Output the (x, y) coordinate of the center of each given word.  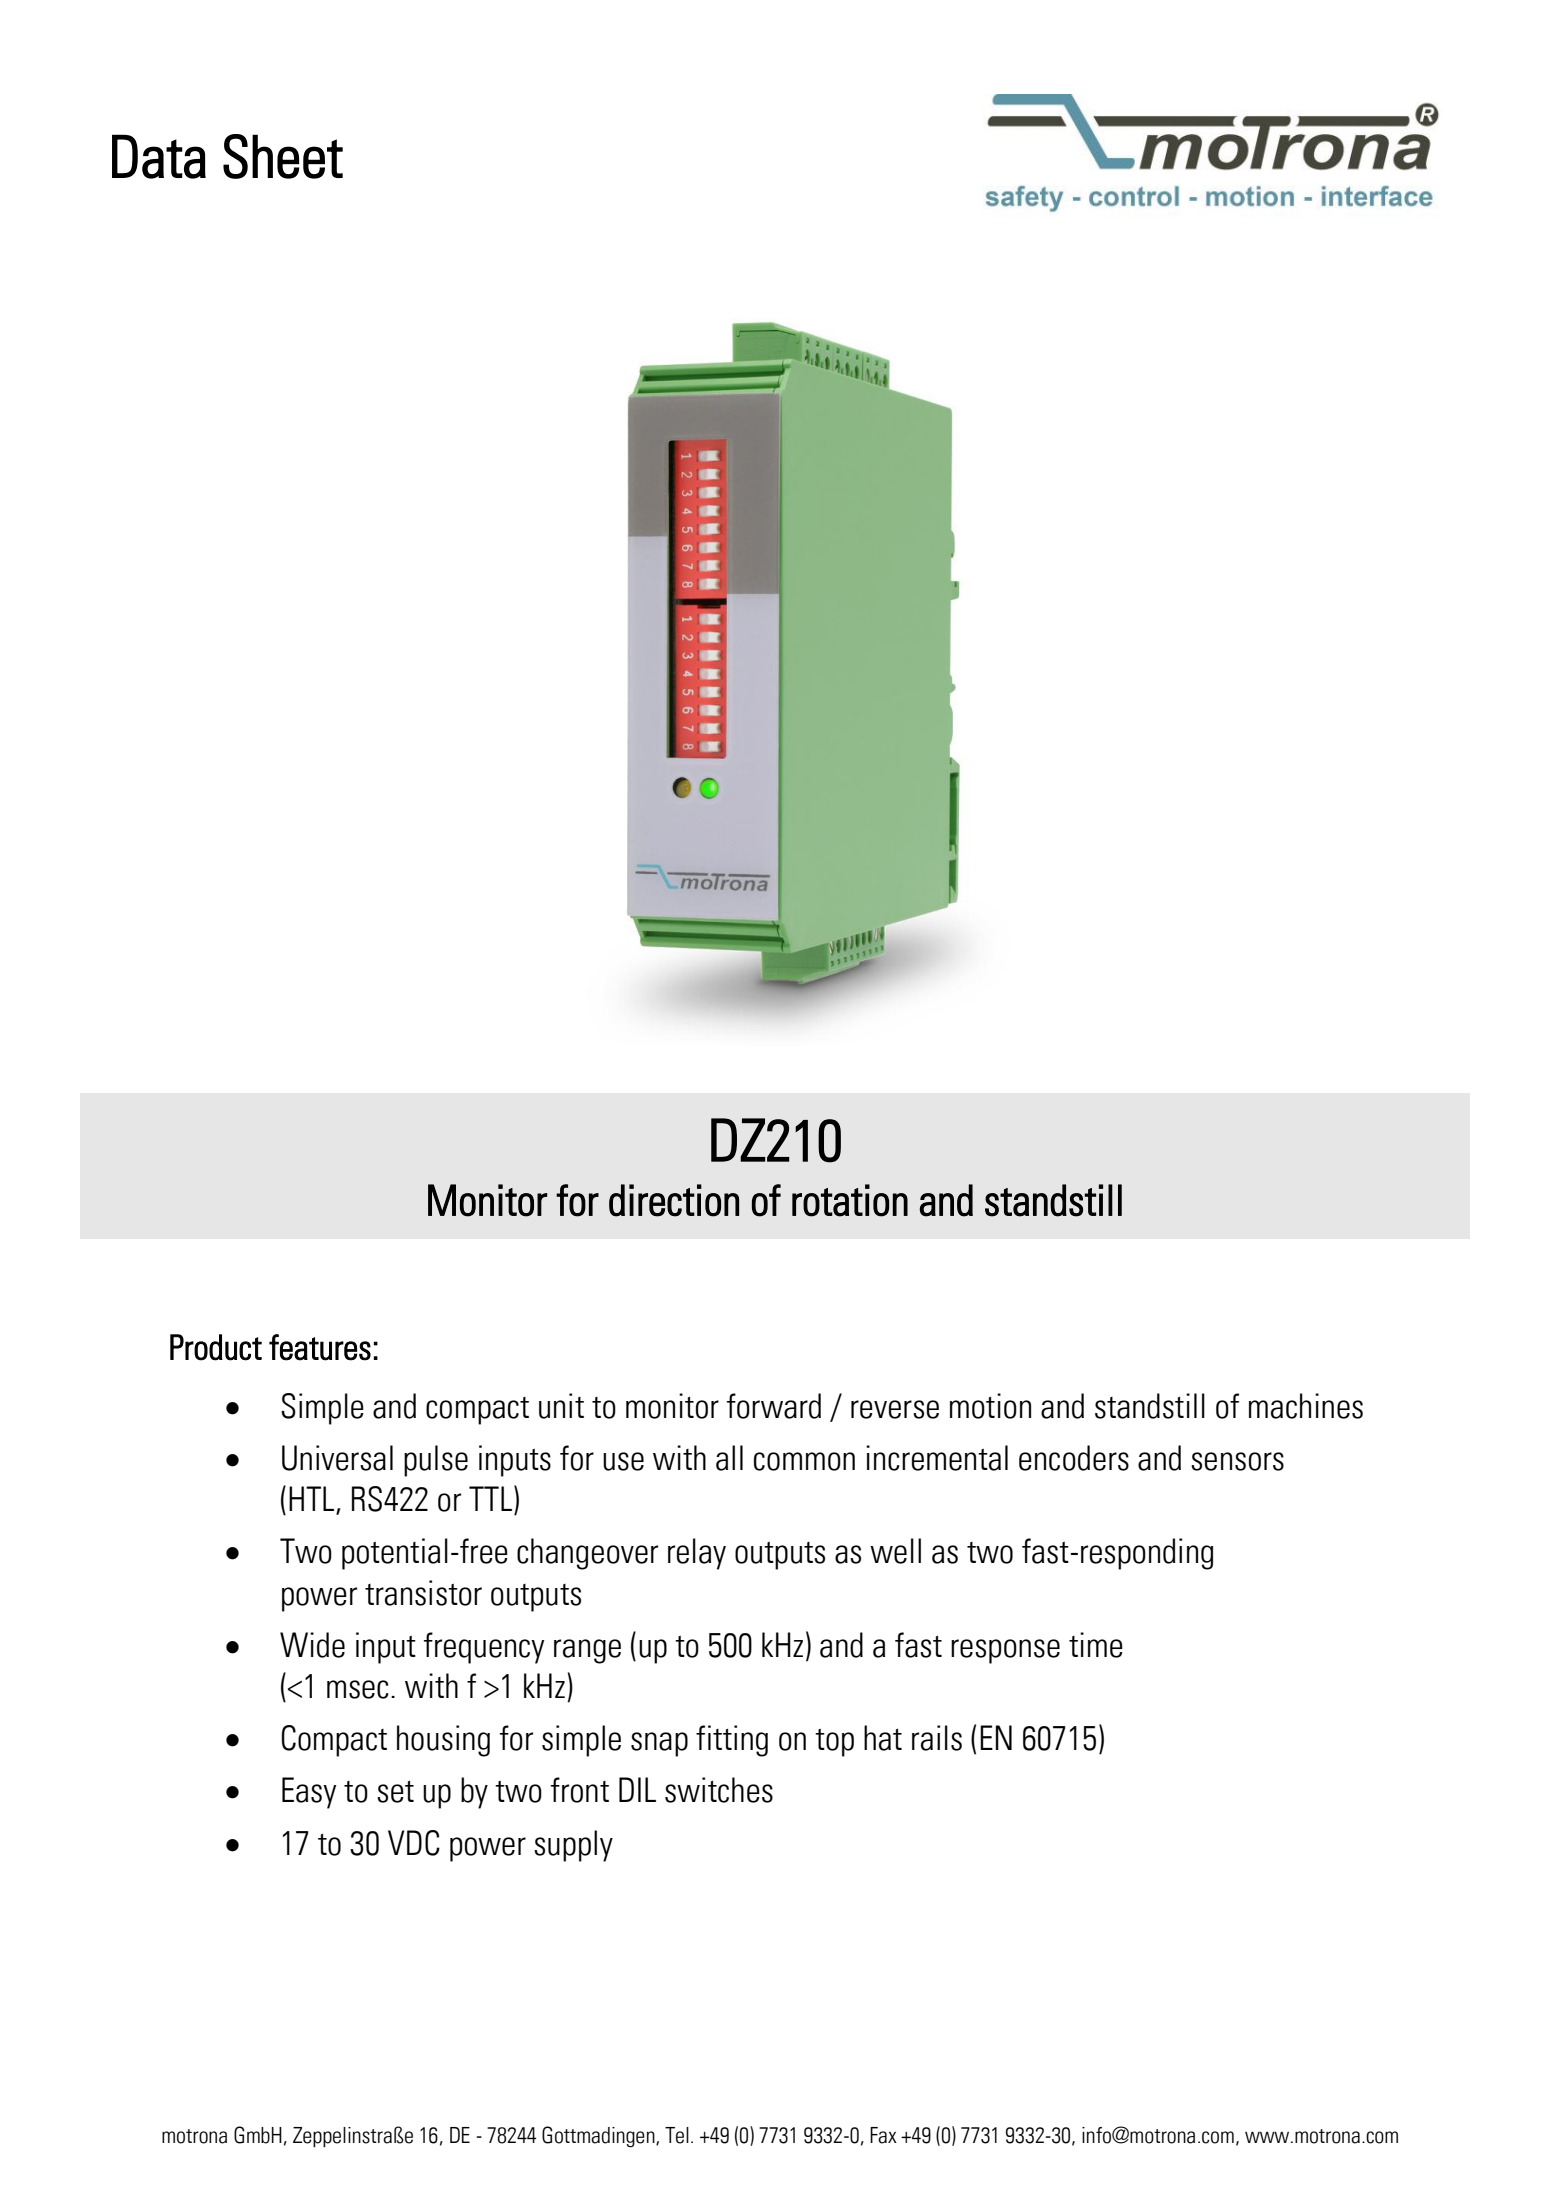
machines (1306, 1406)
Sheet (283, 156)
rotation (850, 1200)
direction (674, 1200)
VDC (414, 1843)
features (320, 1347)
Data (159, 156)
